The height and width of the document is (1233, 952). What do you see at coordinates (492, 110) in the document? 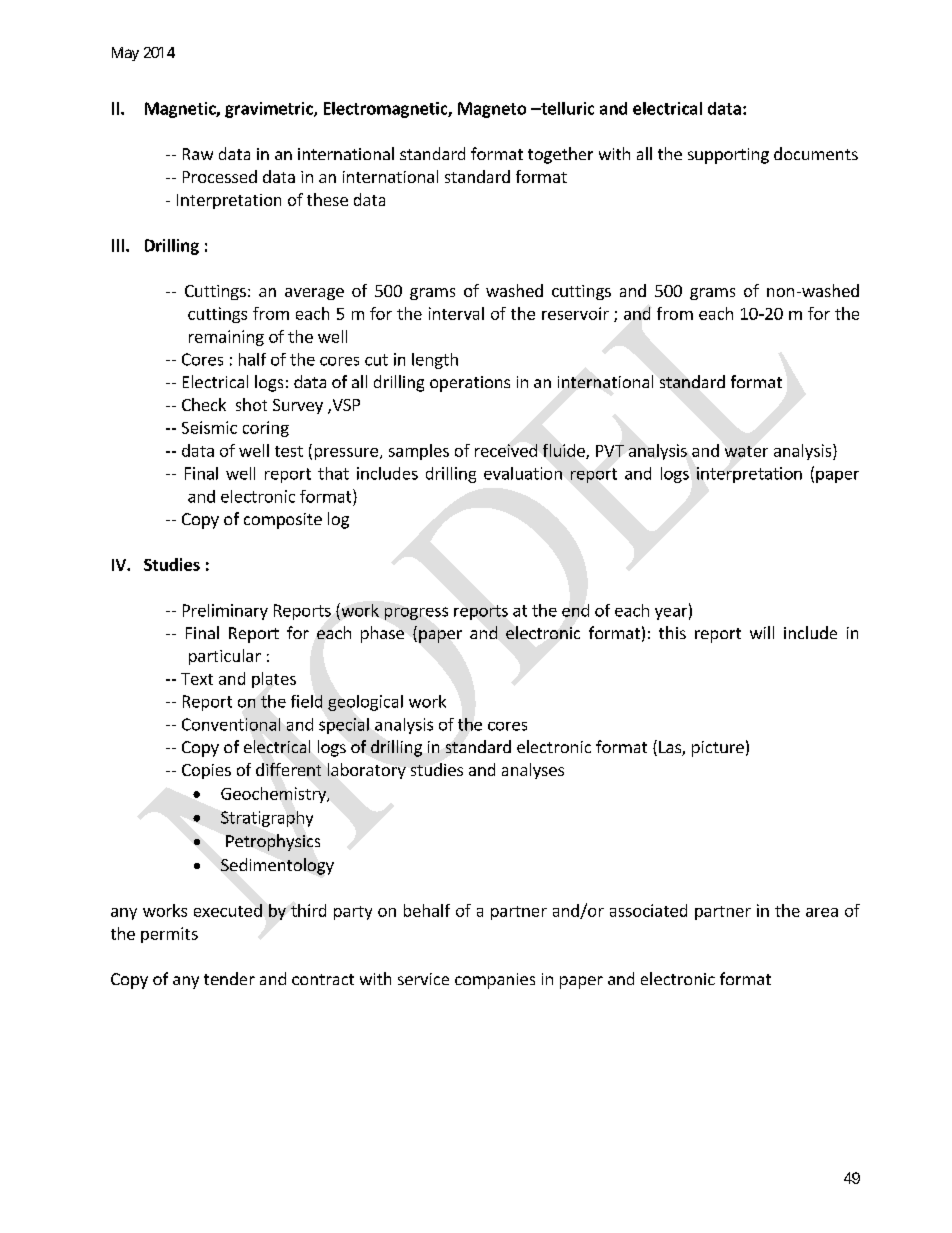
I see `Magneto` at bounding box center [492, 110].
